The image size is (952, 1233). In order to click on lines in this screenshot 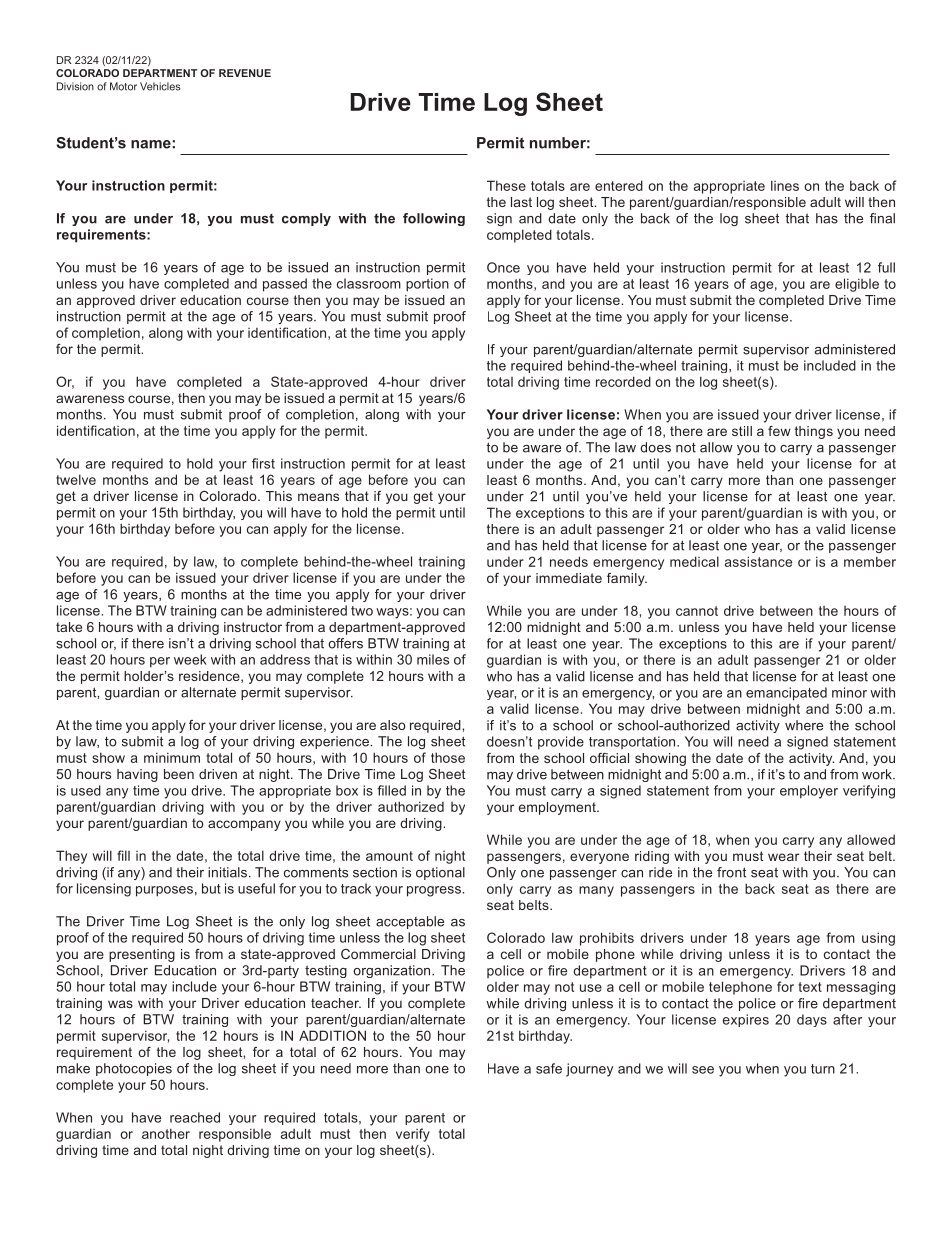, I will do `click(785, 185)`.
